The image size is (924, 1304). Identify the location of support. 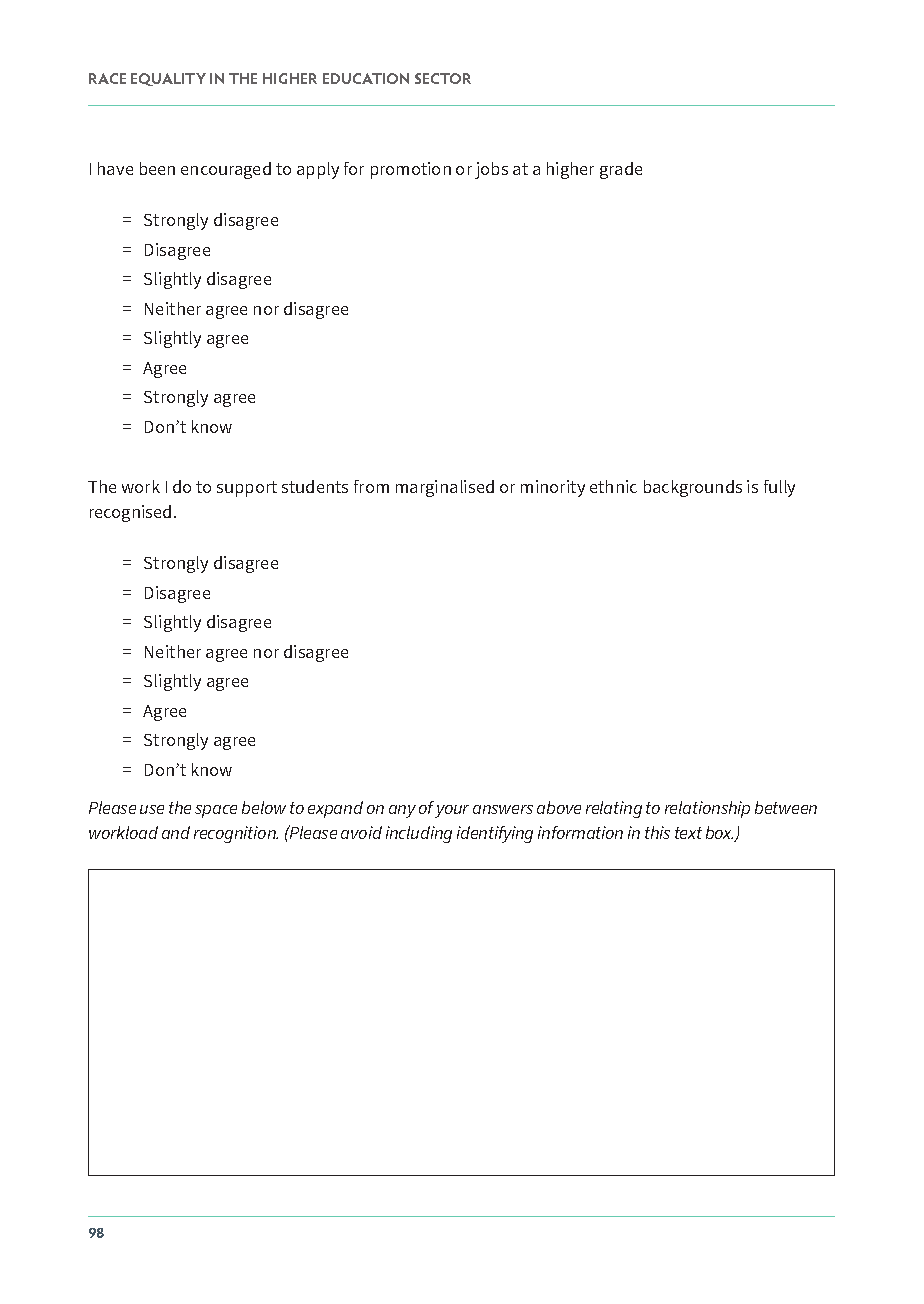
(247, 489).
